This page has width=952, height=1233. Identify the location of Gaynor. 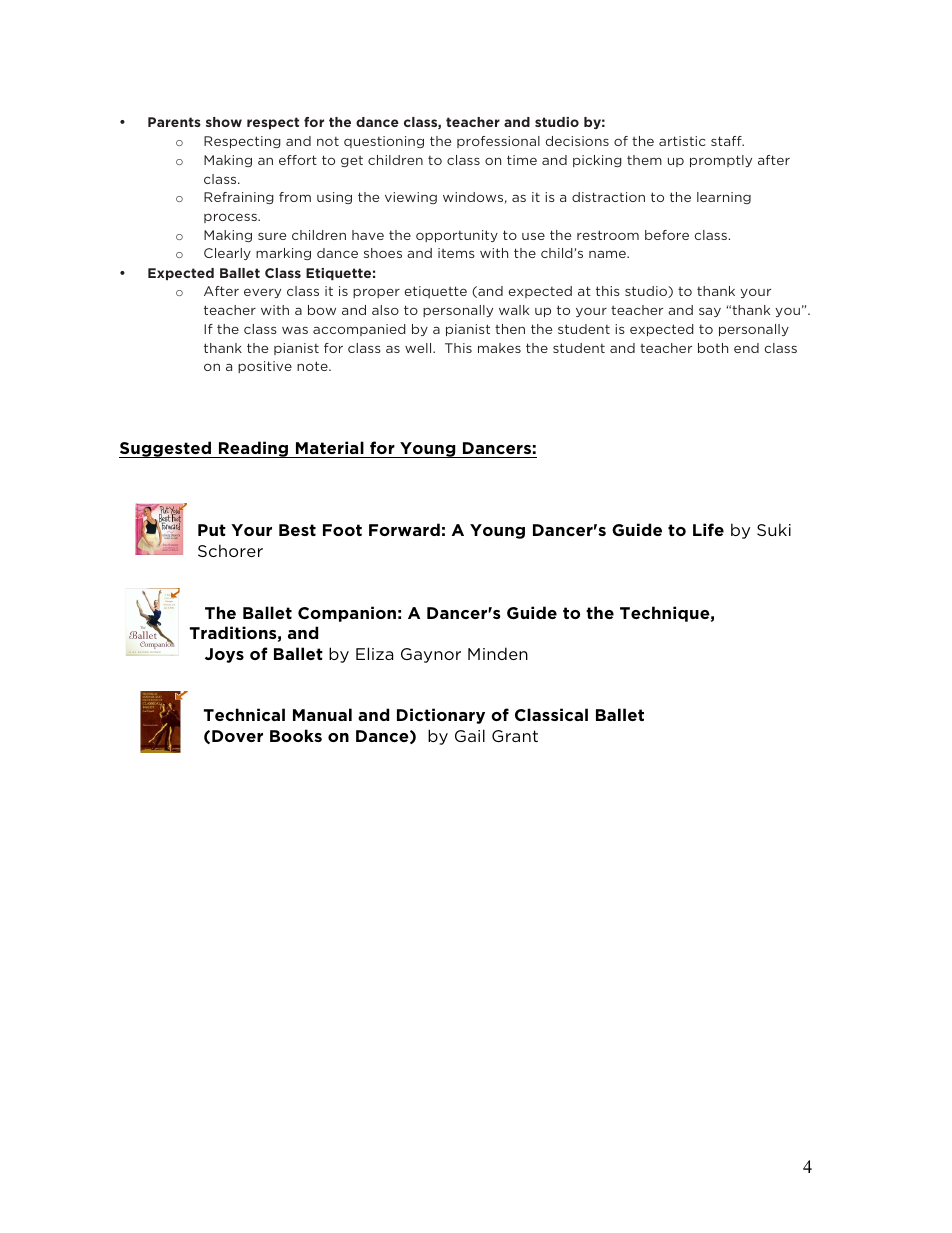
(431, 655).
